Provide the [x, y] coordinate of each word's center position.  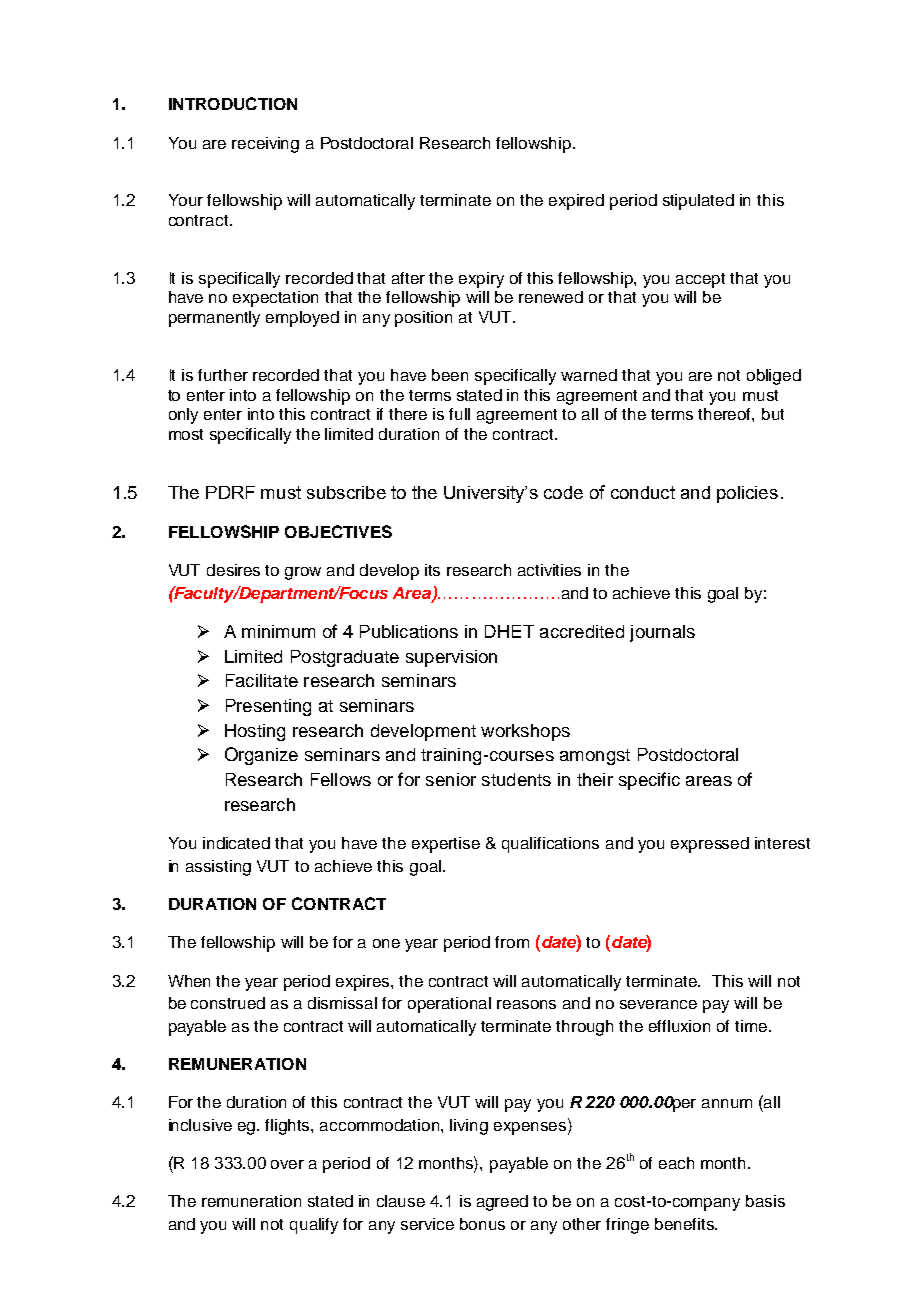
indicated [236, 843]
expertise [446, 845]
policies [747, 494]
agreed [502, 1203]
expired [576, 202]
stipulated [698, 202]
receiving [265, 145]
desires [233, 570]
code [563, 492]
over [287, 1164]
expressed [710, 845]
